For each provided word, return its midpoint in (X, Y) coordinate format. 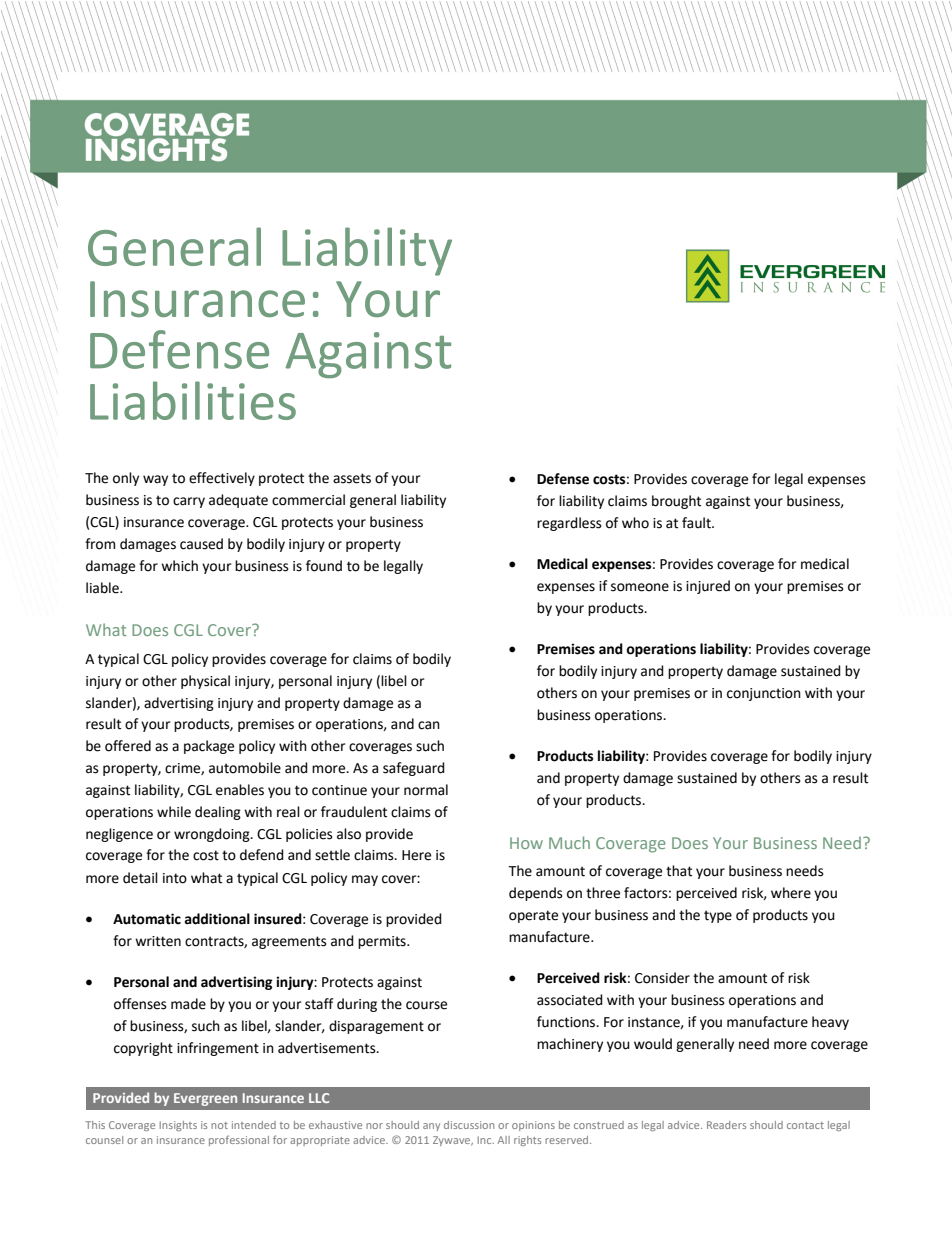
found (324, 566)
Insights (178, 1126)
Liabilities (193, 400)
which (179, 566)
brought (676, 502)
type (718, 916)
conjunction (764, 694)
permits (383, 942)
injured (708, 587)
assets (352, 478)
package (209, 747)
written (158, 941)
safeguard (414, 769)
